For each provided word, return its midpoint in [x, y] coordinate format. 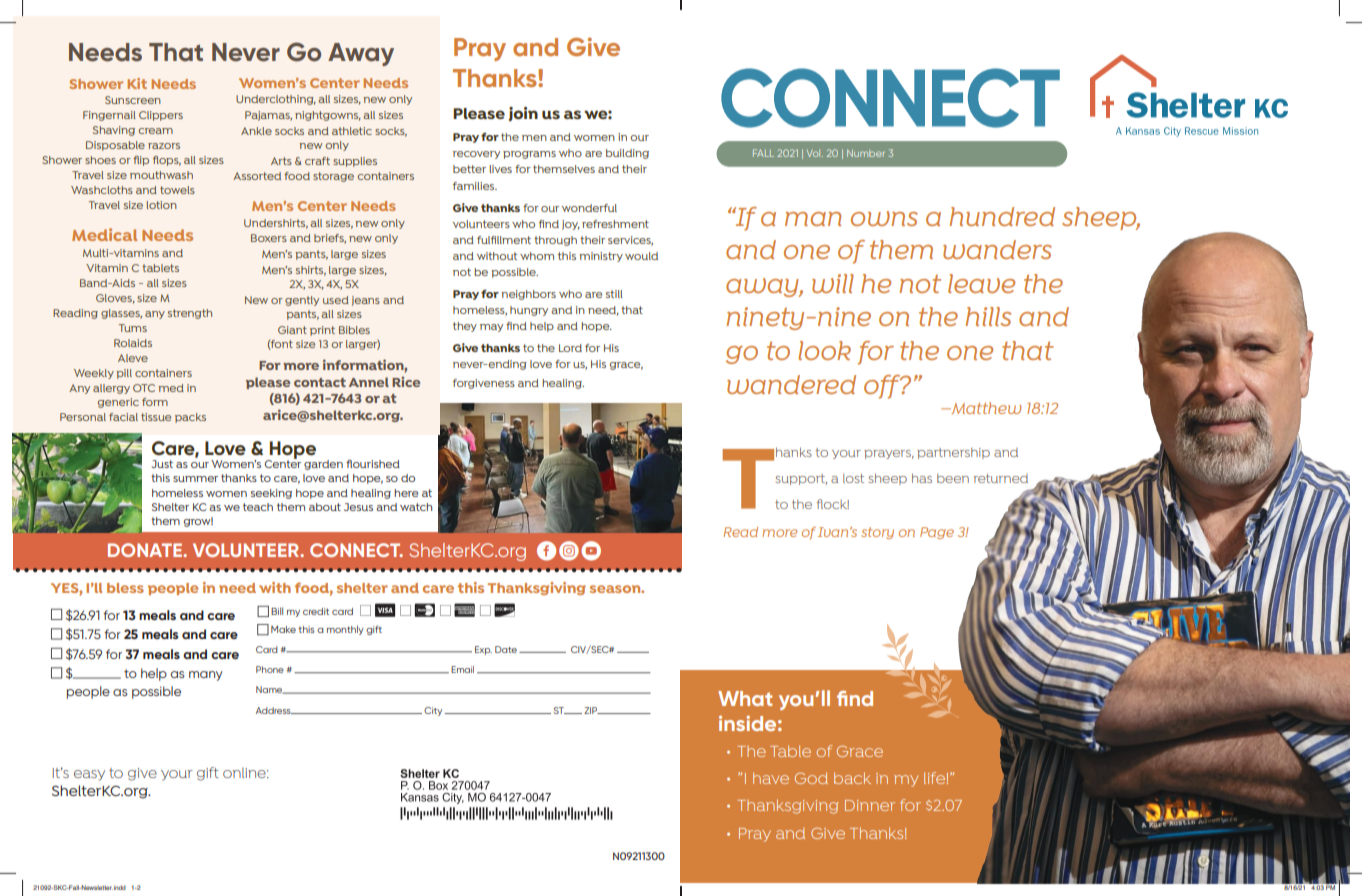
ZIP [592, 710]
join [523, 114]
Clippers [161, 116]
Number [866, 153]
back [852, 778]
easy [89, 775]
